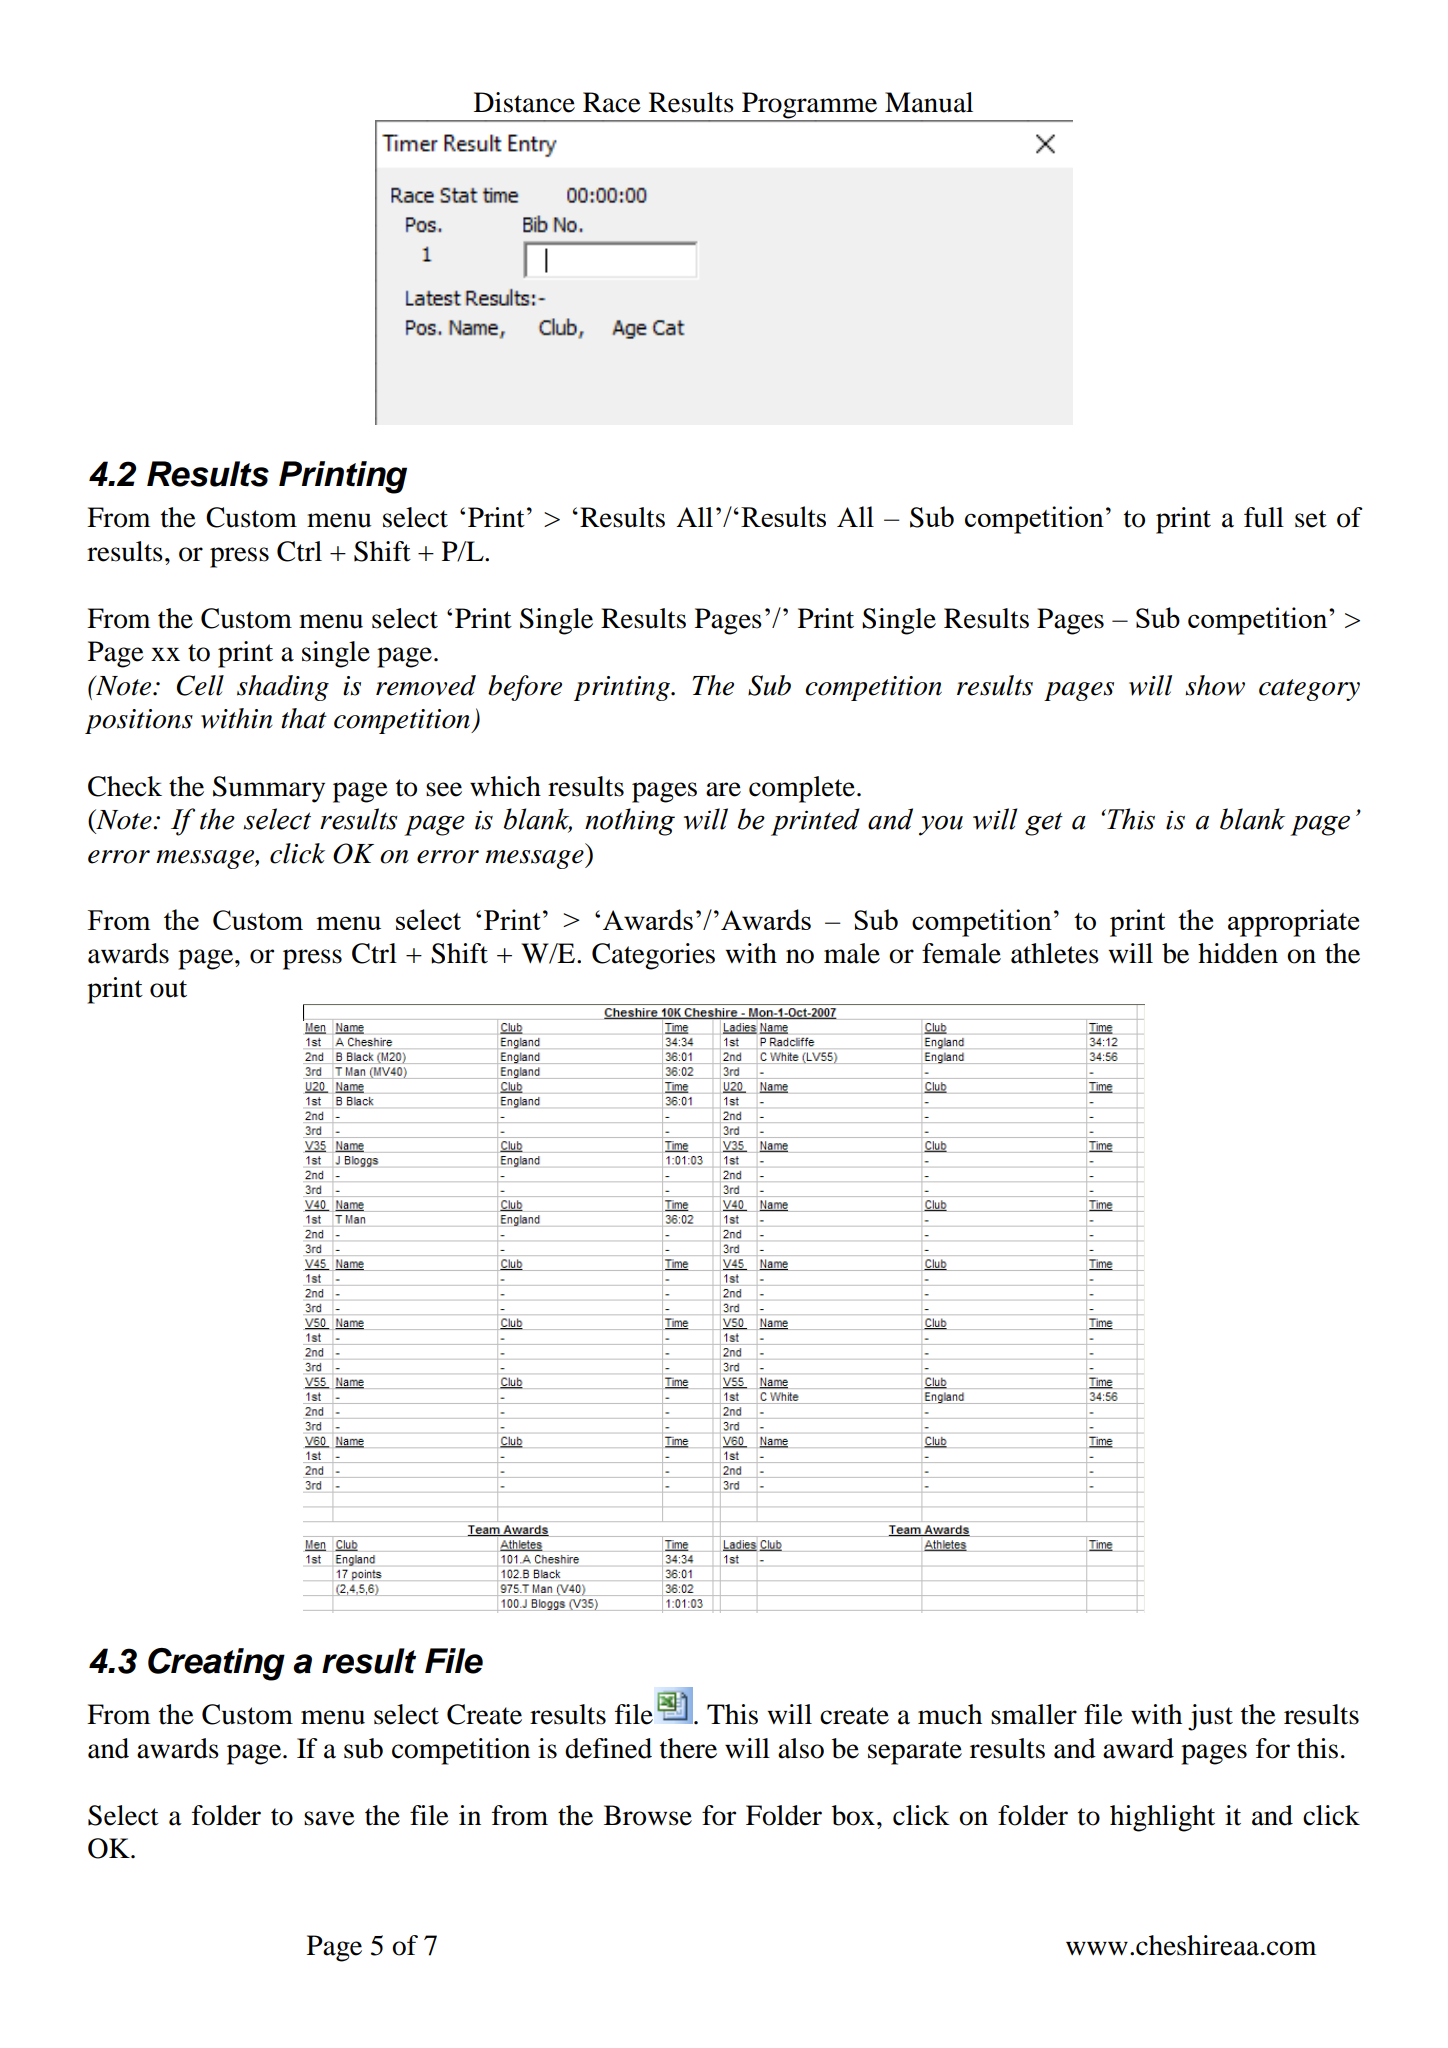  Describe the element at coordinates (524, 102) in the screenshot. I see `Distance` at that location.
